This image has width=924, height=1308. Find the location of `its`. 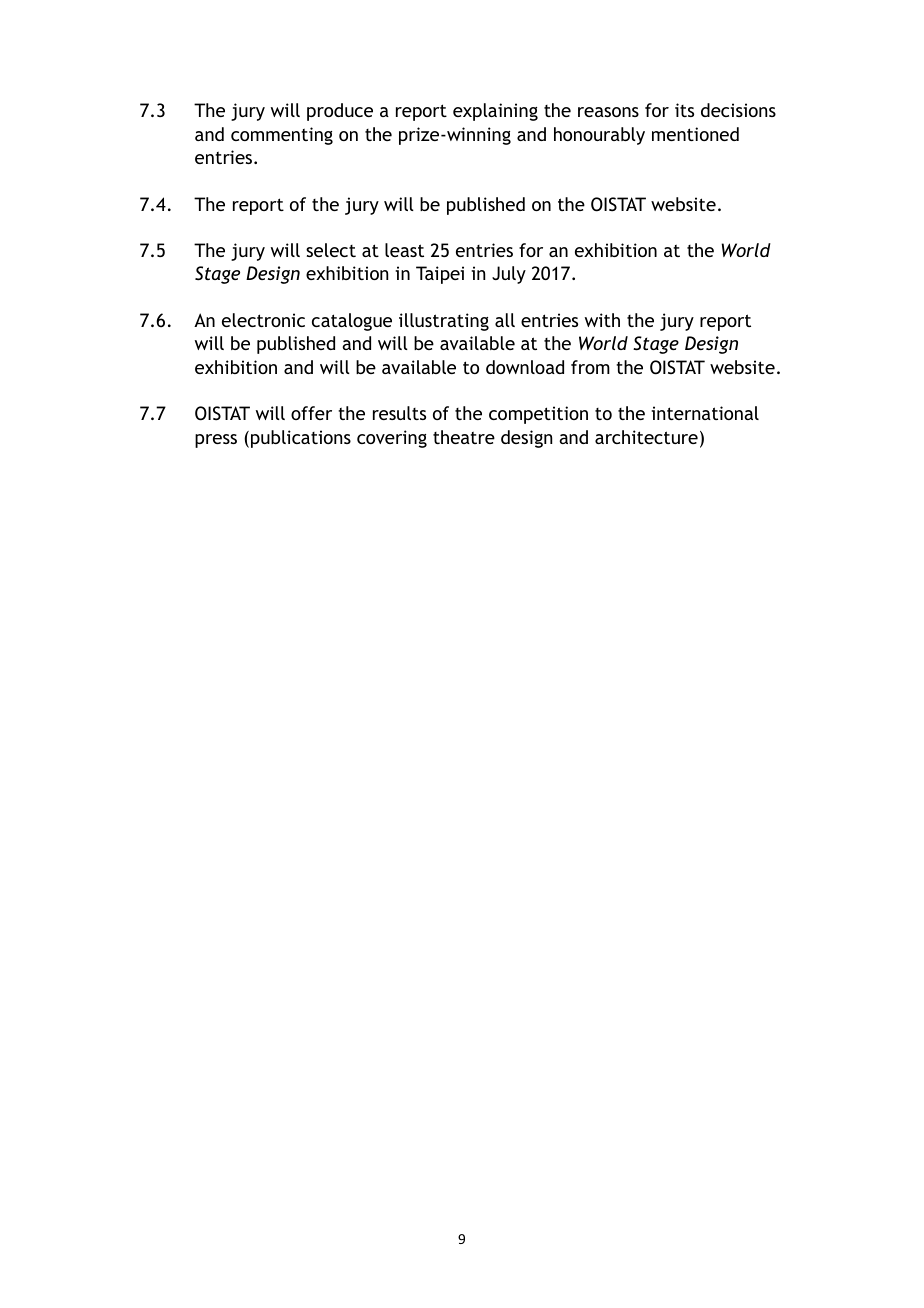

its is located at coordinates (684, 110).
